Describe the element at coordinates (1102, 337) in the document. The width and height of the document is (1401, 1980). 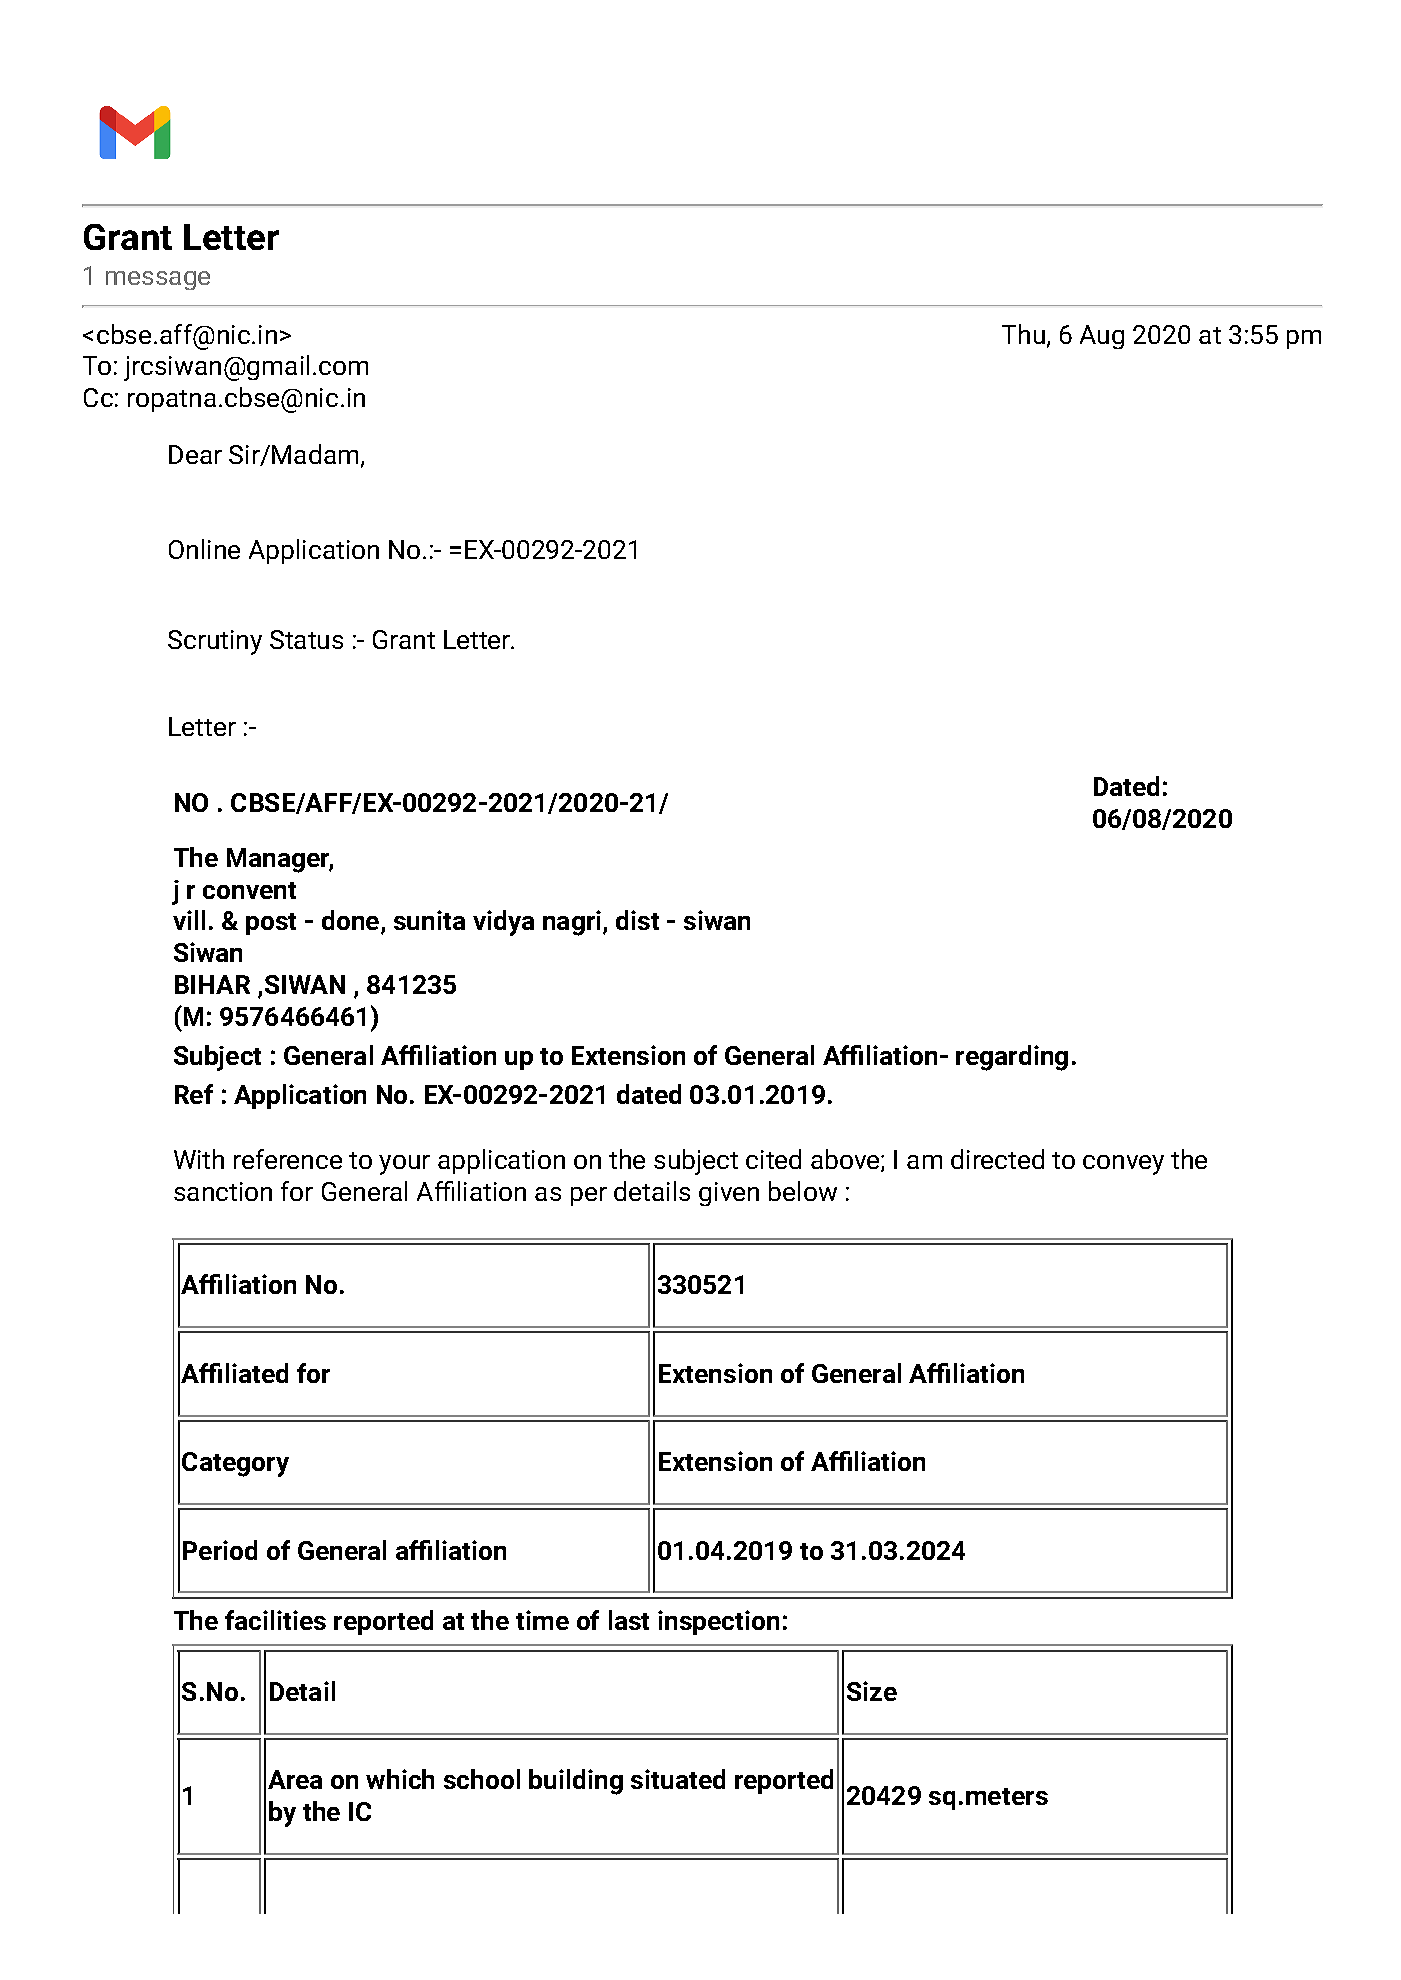
I see `Aug` at that location.
